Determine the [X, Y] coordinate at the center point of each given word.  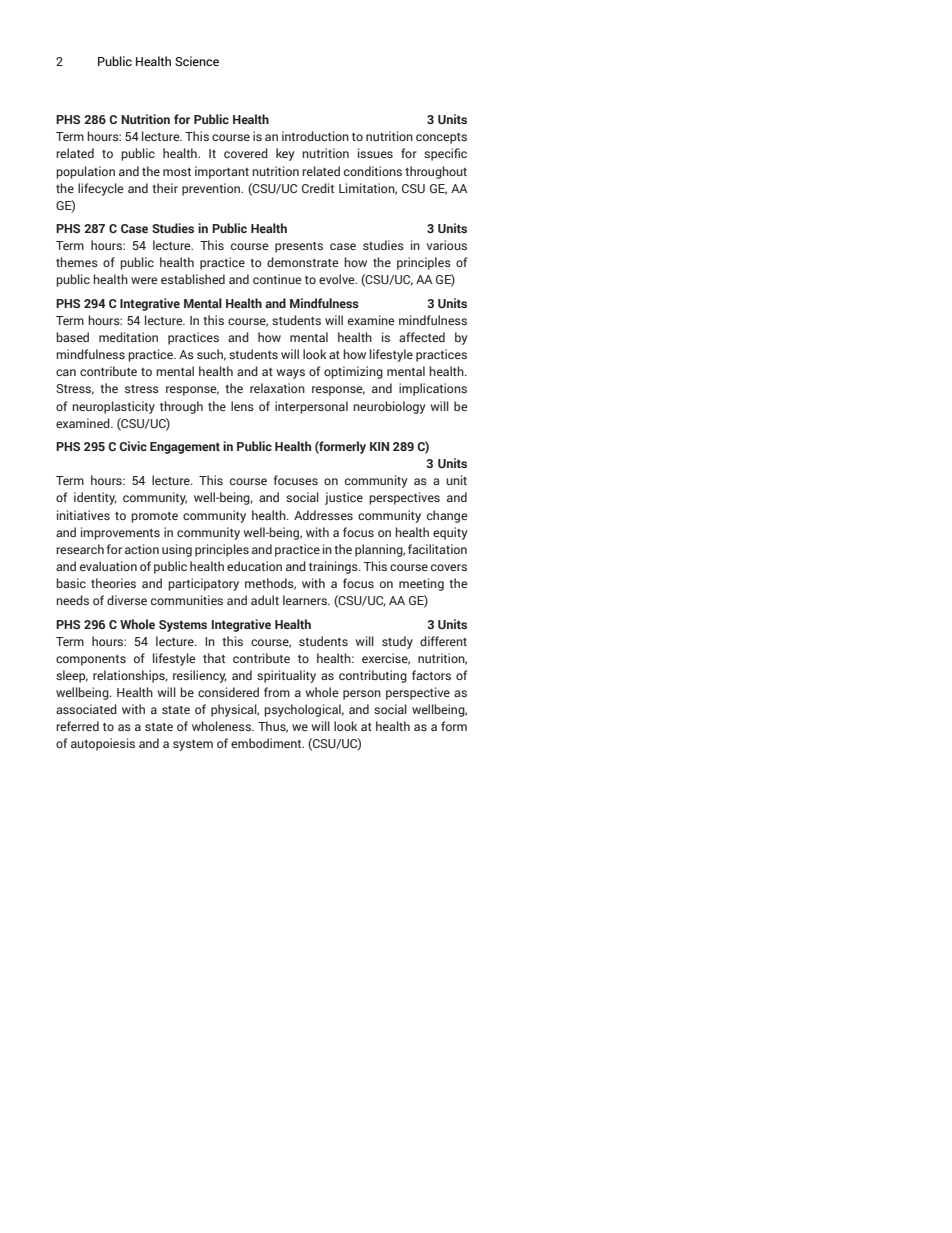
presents [299, 247]
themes [77, 262]
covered [246, 153]
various [447, 245]
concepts [441, 138]
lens [242, 406]
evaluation [108, 566]
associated [86, 709]
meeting [421, 584]
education [254, 566]
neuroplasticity [113, 407]
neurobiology [389, 407]
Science [197, 61]
